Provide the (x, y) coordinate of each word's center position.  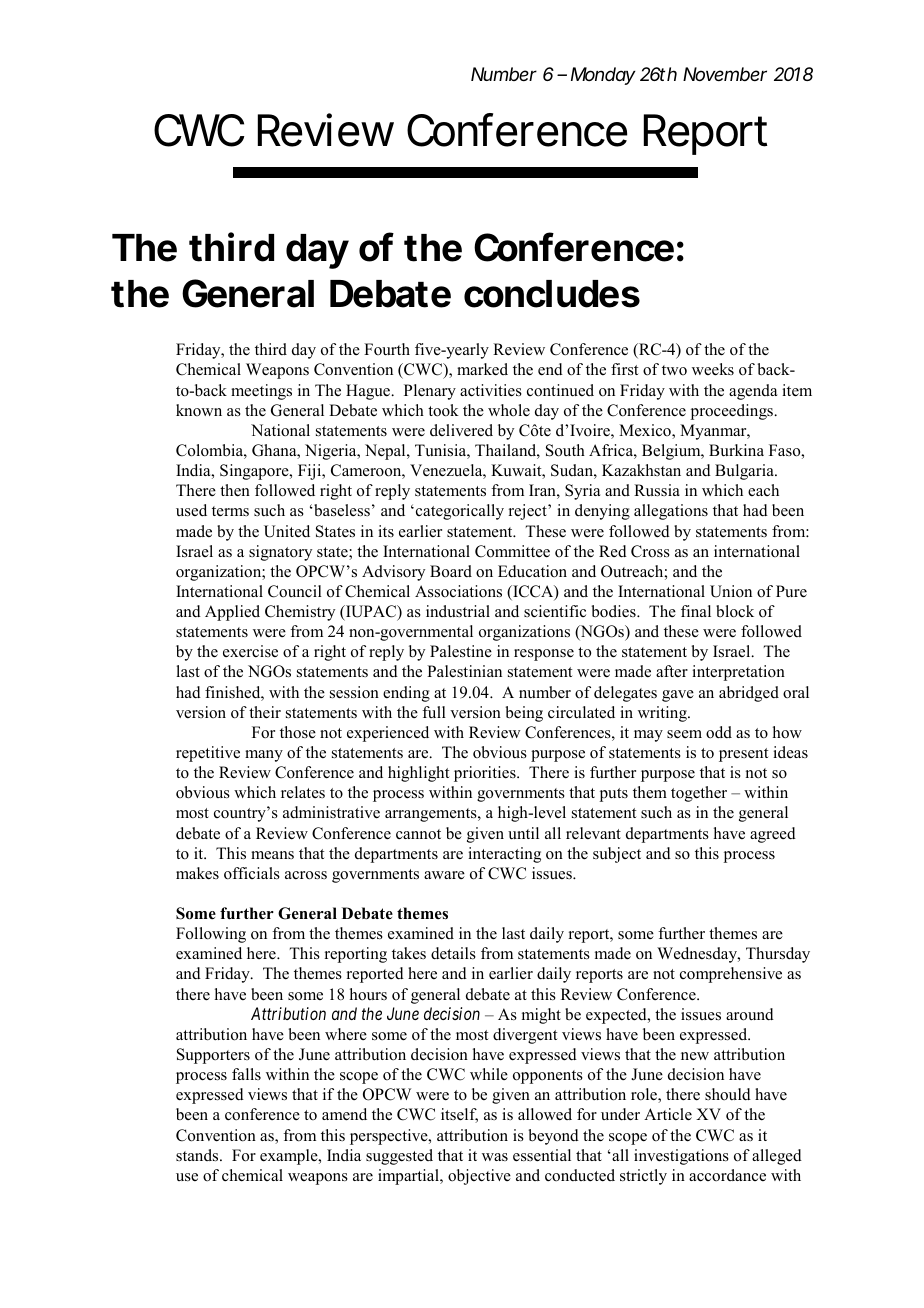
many (264, 756)
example (290, 1157)
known (199, 410)
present (743, 755)
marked (482, 369)
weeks (713, 369)
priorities (486, 774)
